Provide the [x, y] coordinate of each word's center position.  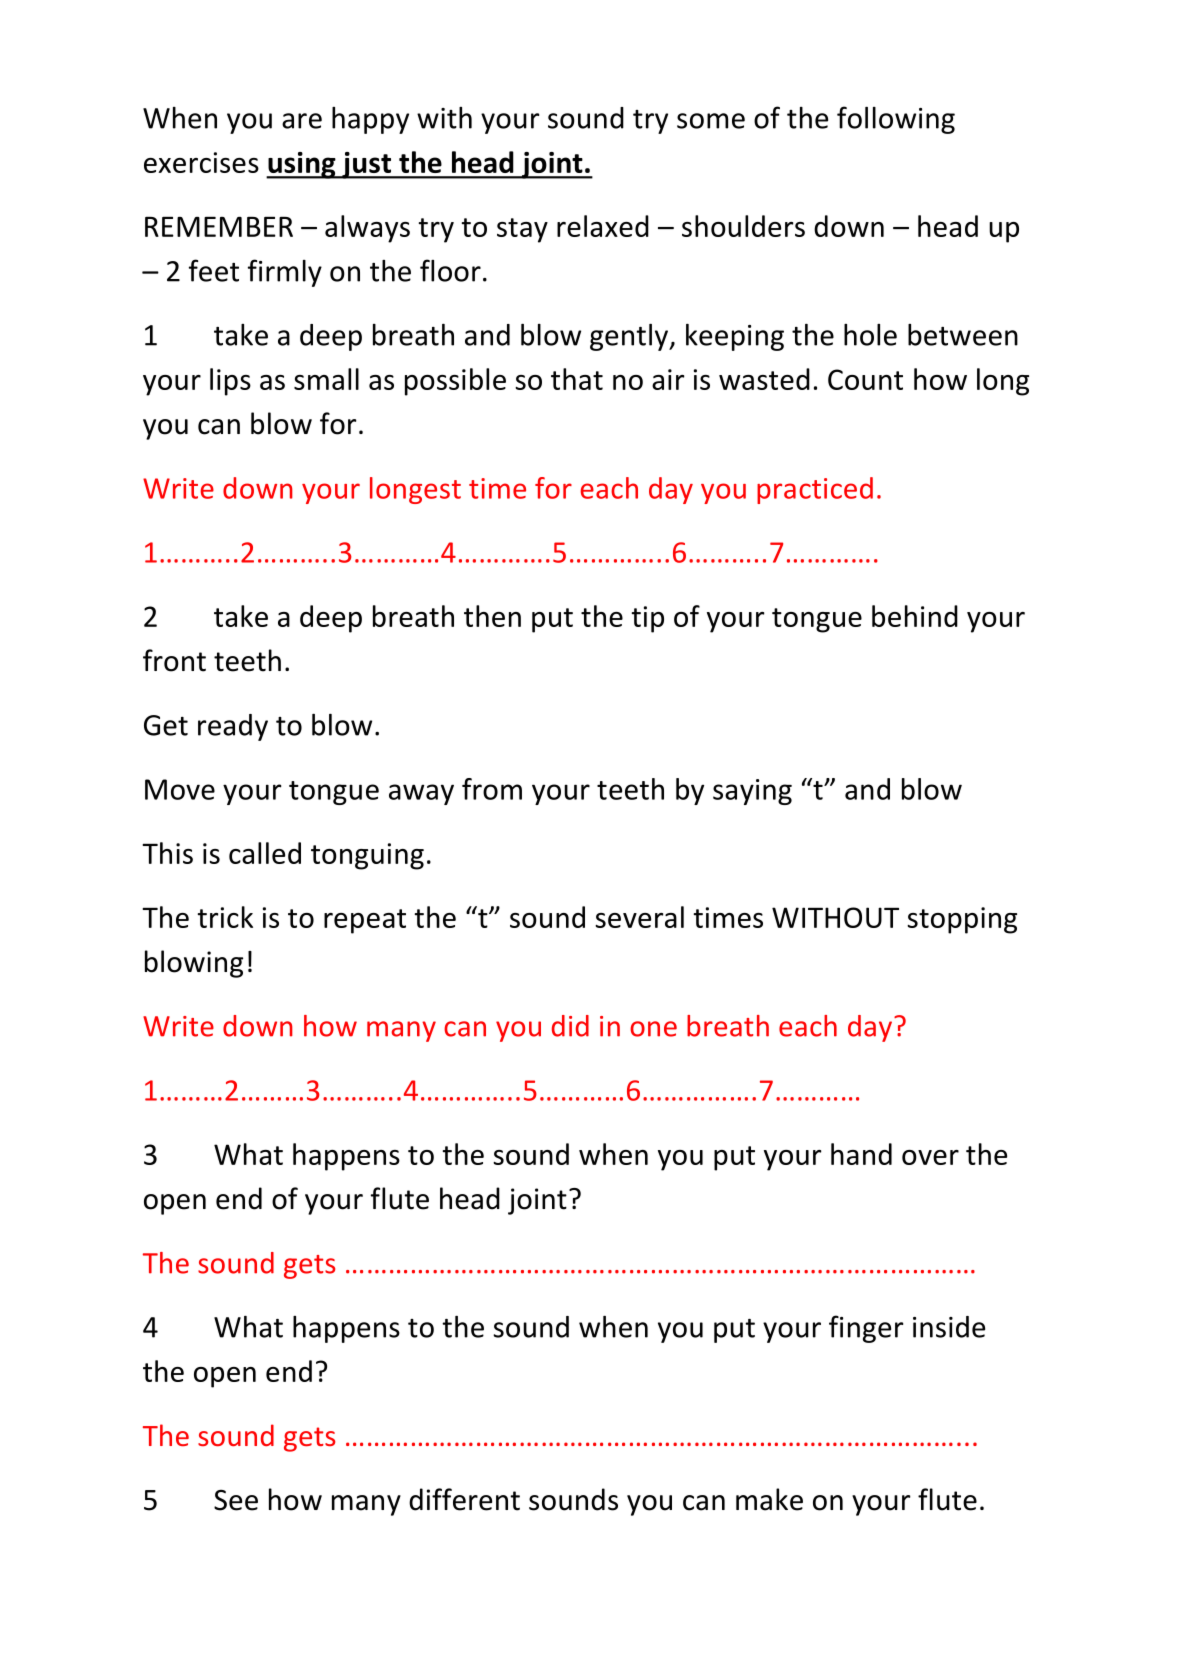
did [570, 1026]
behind [915, 616]
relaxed [603, 226]
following [896, 120]
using [302, 165]
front [174, 660]
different [464, 1499]
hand [861, 1154]
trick [225, 917]
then [492, 616]
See [236, 1500]
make [769, 1499]
